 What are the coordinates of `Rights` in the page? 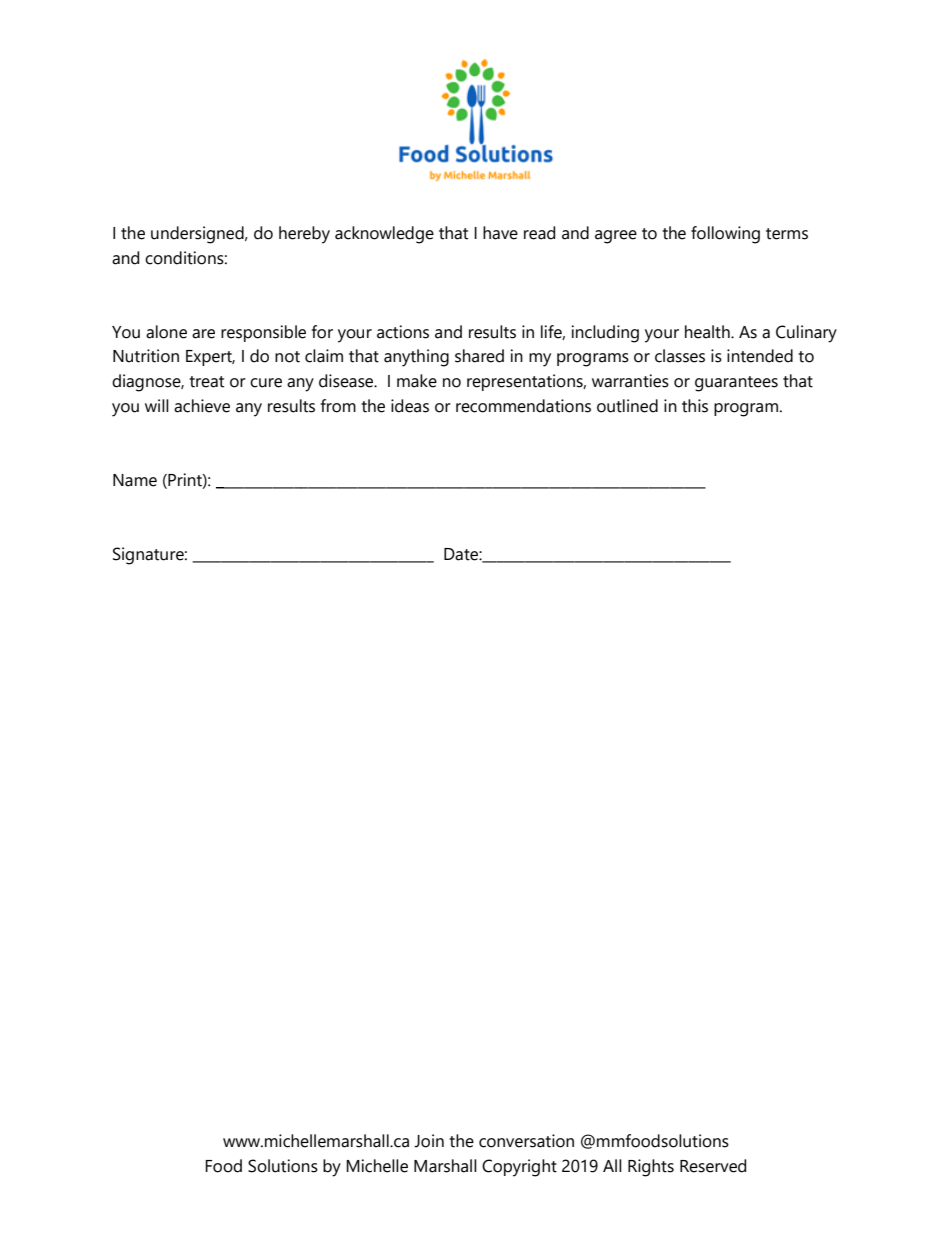 It's located at (651, 1168).
